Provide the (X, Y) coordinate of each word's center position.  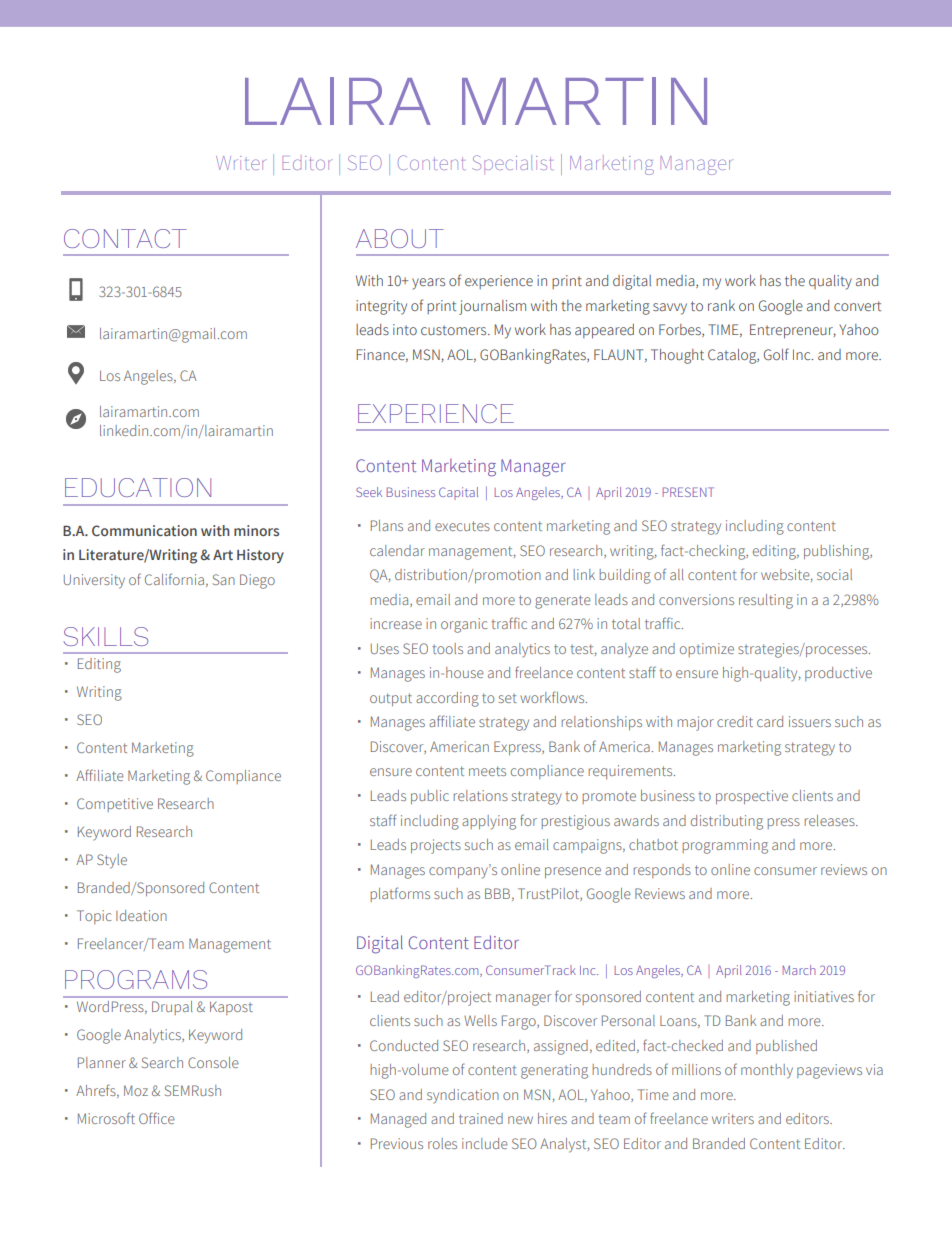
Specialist (512, 164)
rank (721, 305)
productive (838, 674)
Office (157, 1118)
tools (447, 648)
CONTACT (125, 238)
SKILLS (106, 636)
